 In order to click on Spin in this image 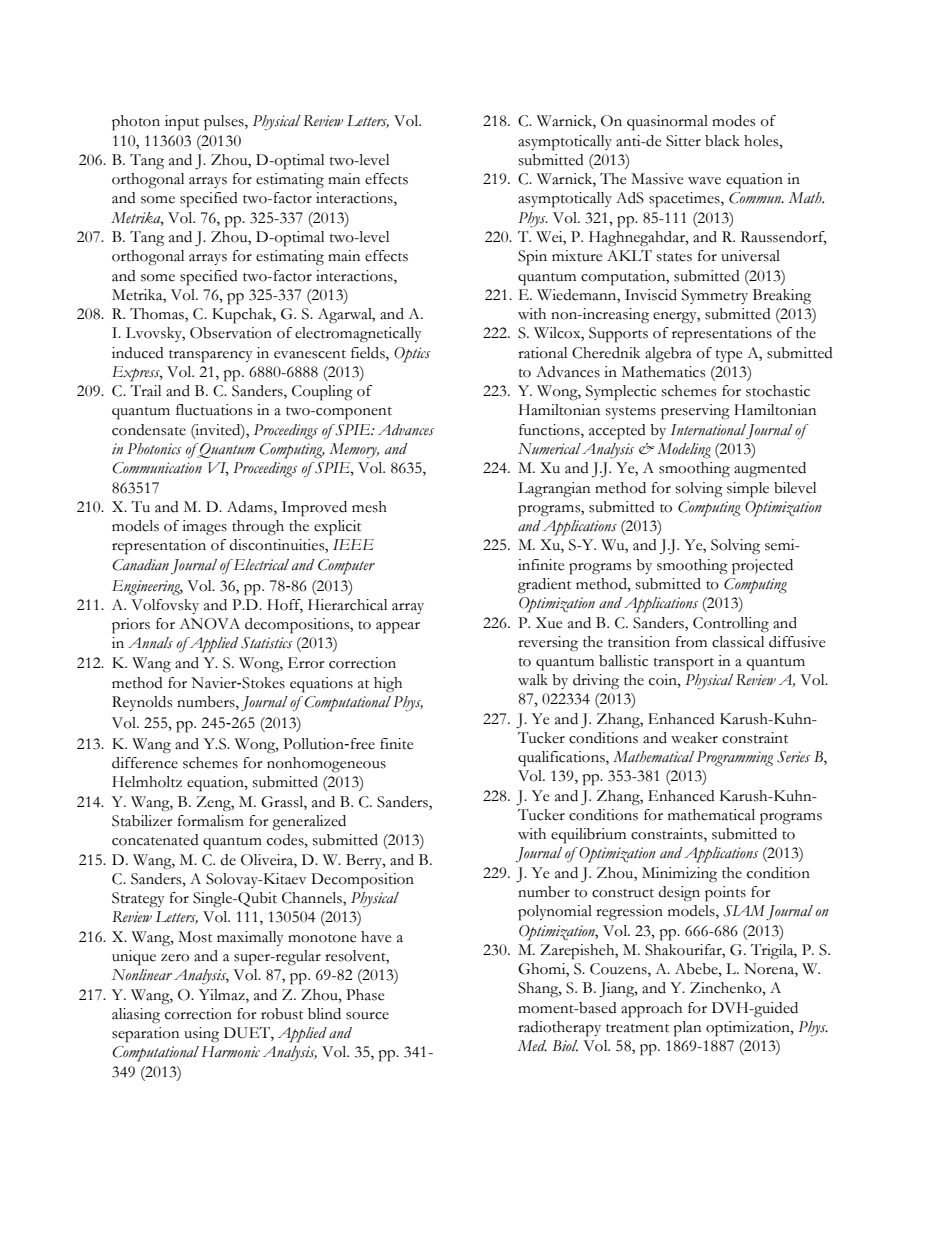, I will do `click(532, 258)`.
